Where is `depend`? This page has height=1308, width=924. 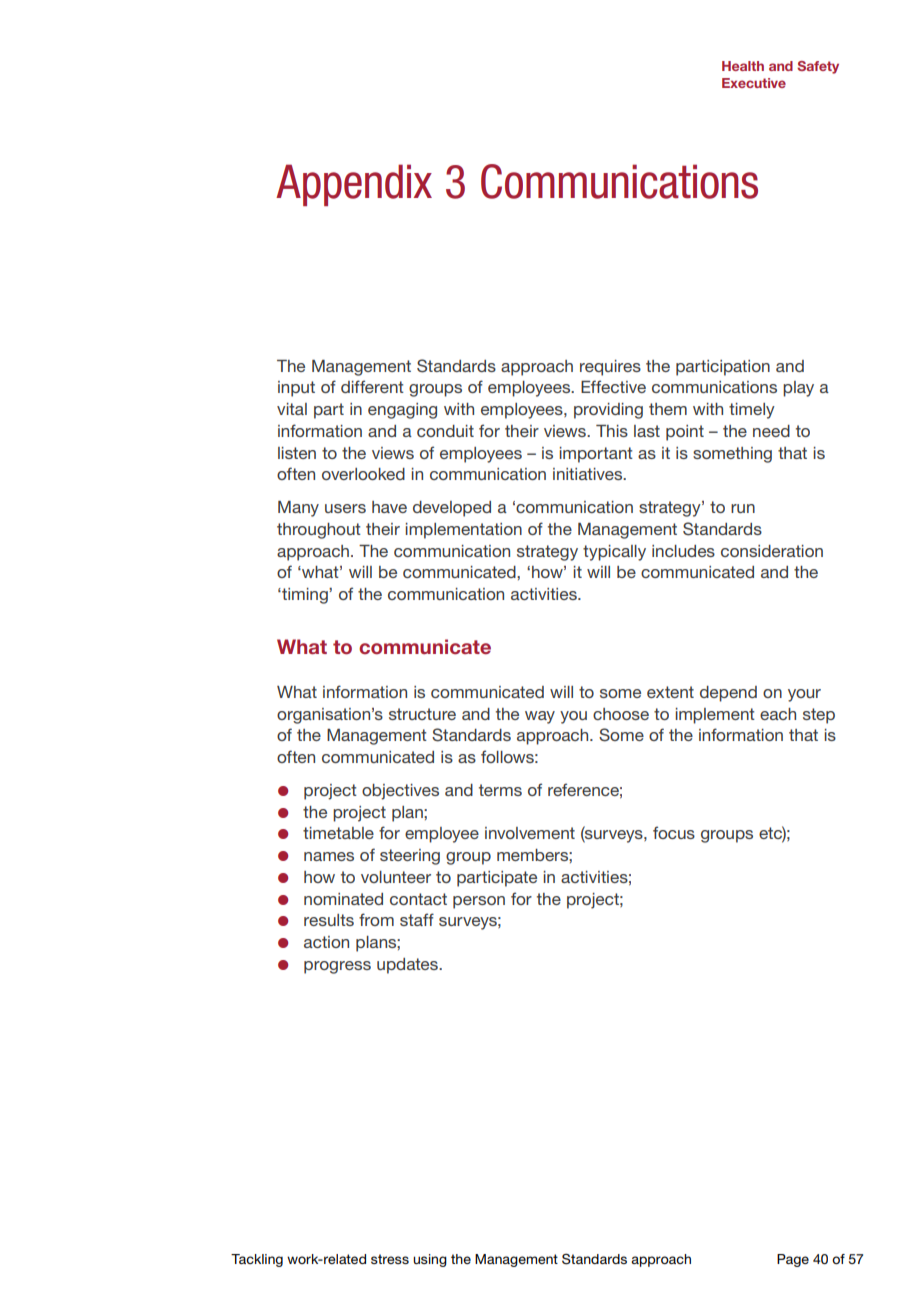
depend is located at coordinates (728, 694).
